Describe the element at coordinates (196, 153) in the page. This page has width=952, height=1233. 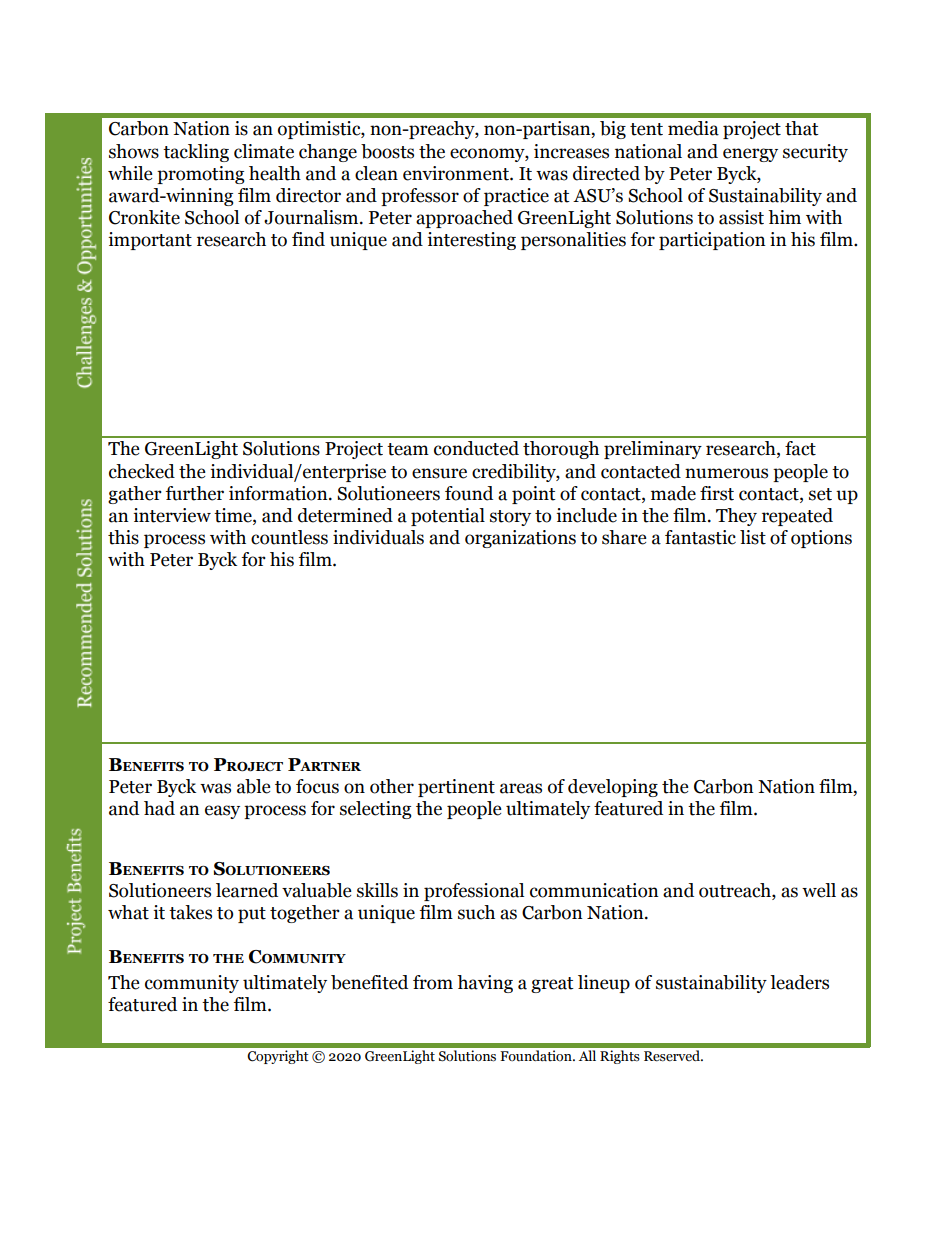
I see `tackling` at that location.
